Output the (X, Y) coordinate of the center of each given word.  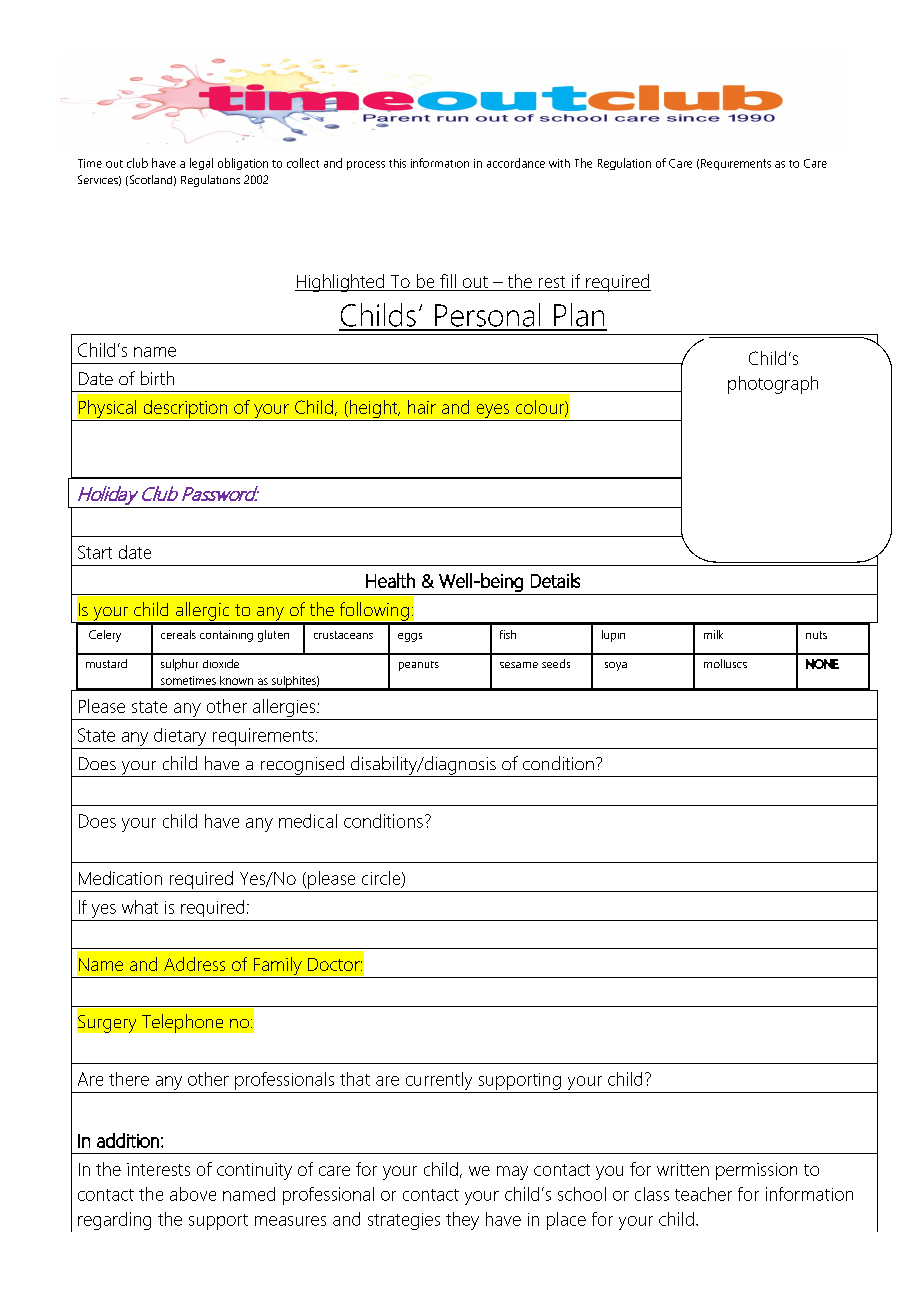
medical (308, 821)
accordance (516, 163)
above (193, 1194)
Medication (120, 878)
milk (713, 634)
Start (95, 552)
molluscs (725, 663)
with (559, 163)
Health (390, 580)
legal (201, 164)
